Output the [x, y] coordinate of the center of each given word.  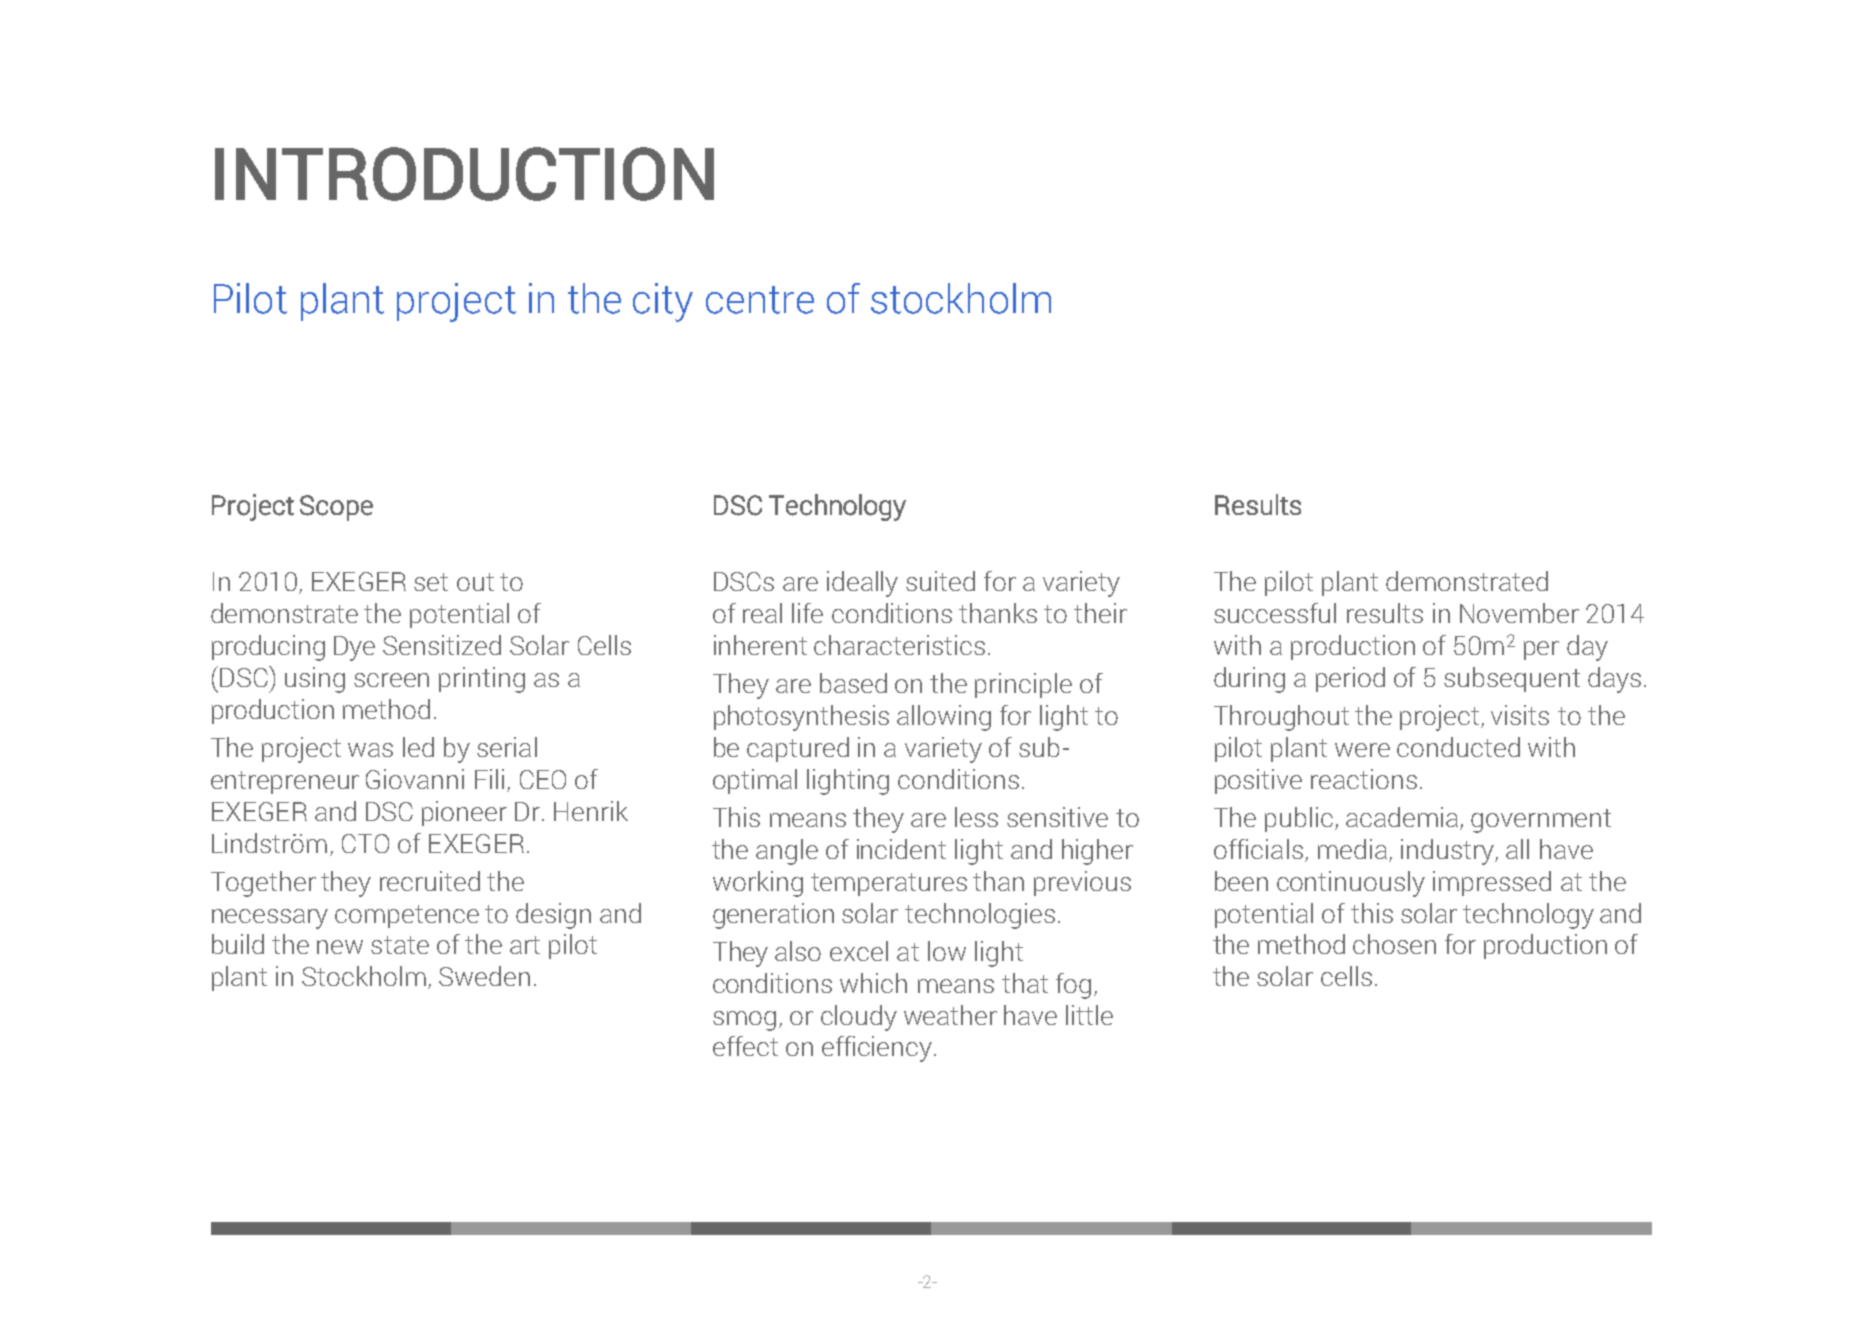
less [976, 817]
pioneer [464, 813]
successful [1275, 613]
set [431, 582]
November [1519, 613]
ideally [862, 584]
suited [940, 581]
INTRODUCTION [464, 174]
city [663, 302]
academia [1402, 817]
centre [760, 300]
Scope [336, 508]
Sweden [484, 976]
